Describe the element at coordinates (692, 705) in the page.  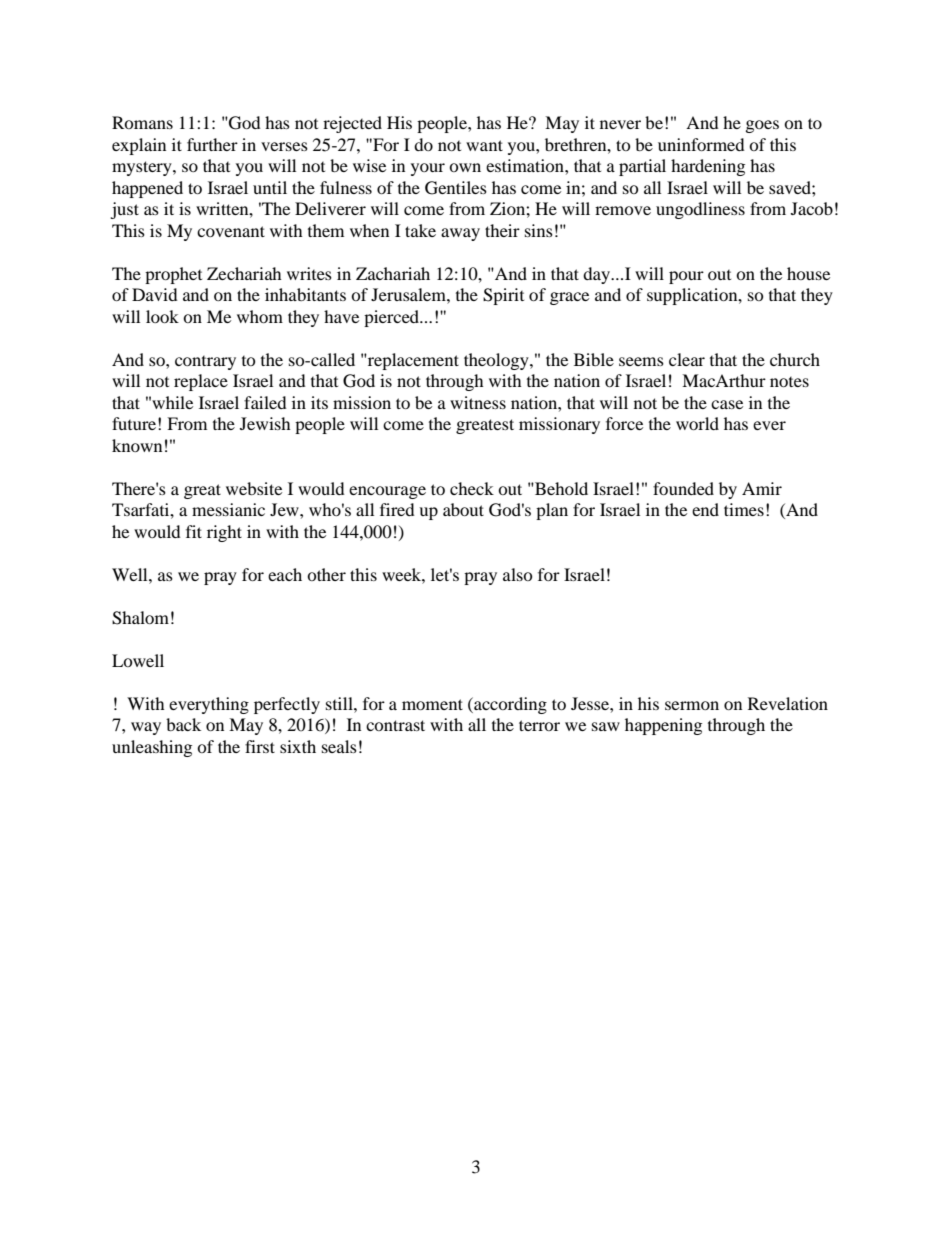
I see `sermon` at that location.
